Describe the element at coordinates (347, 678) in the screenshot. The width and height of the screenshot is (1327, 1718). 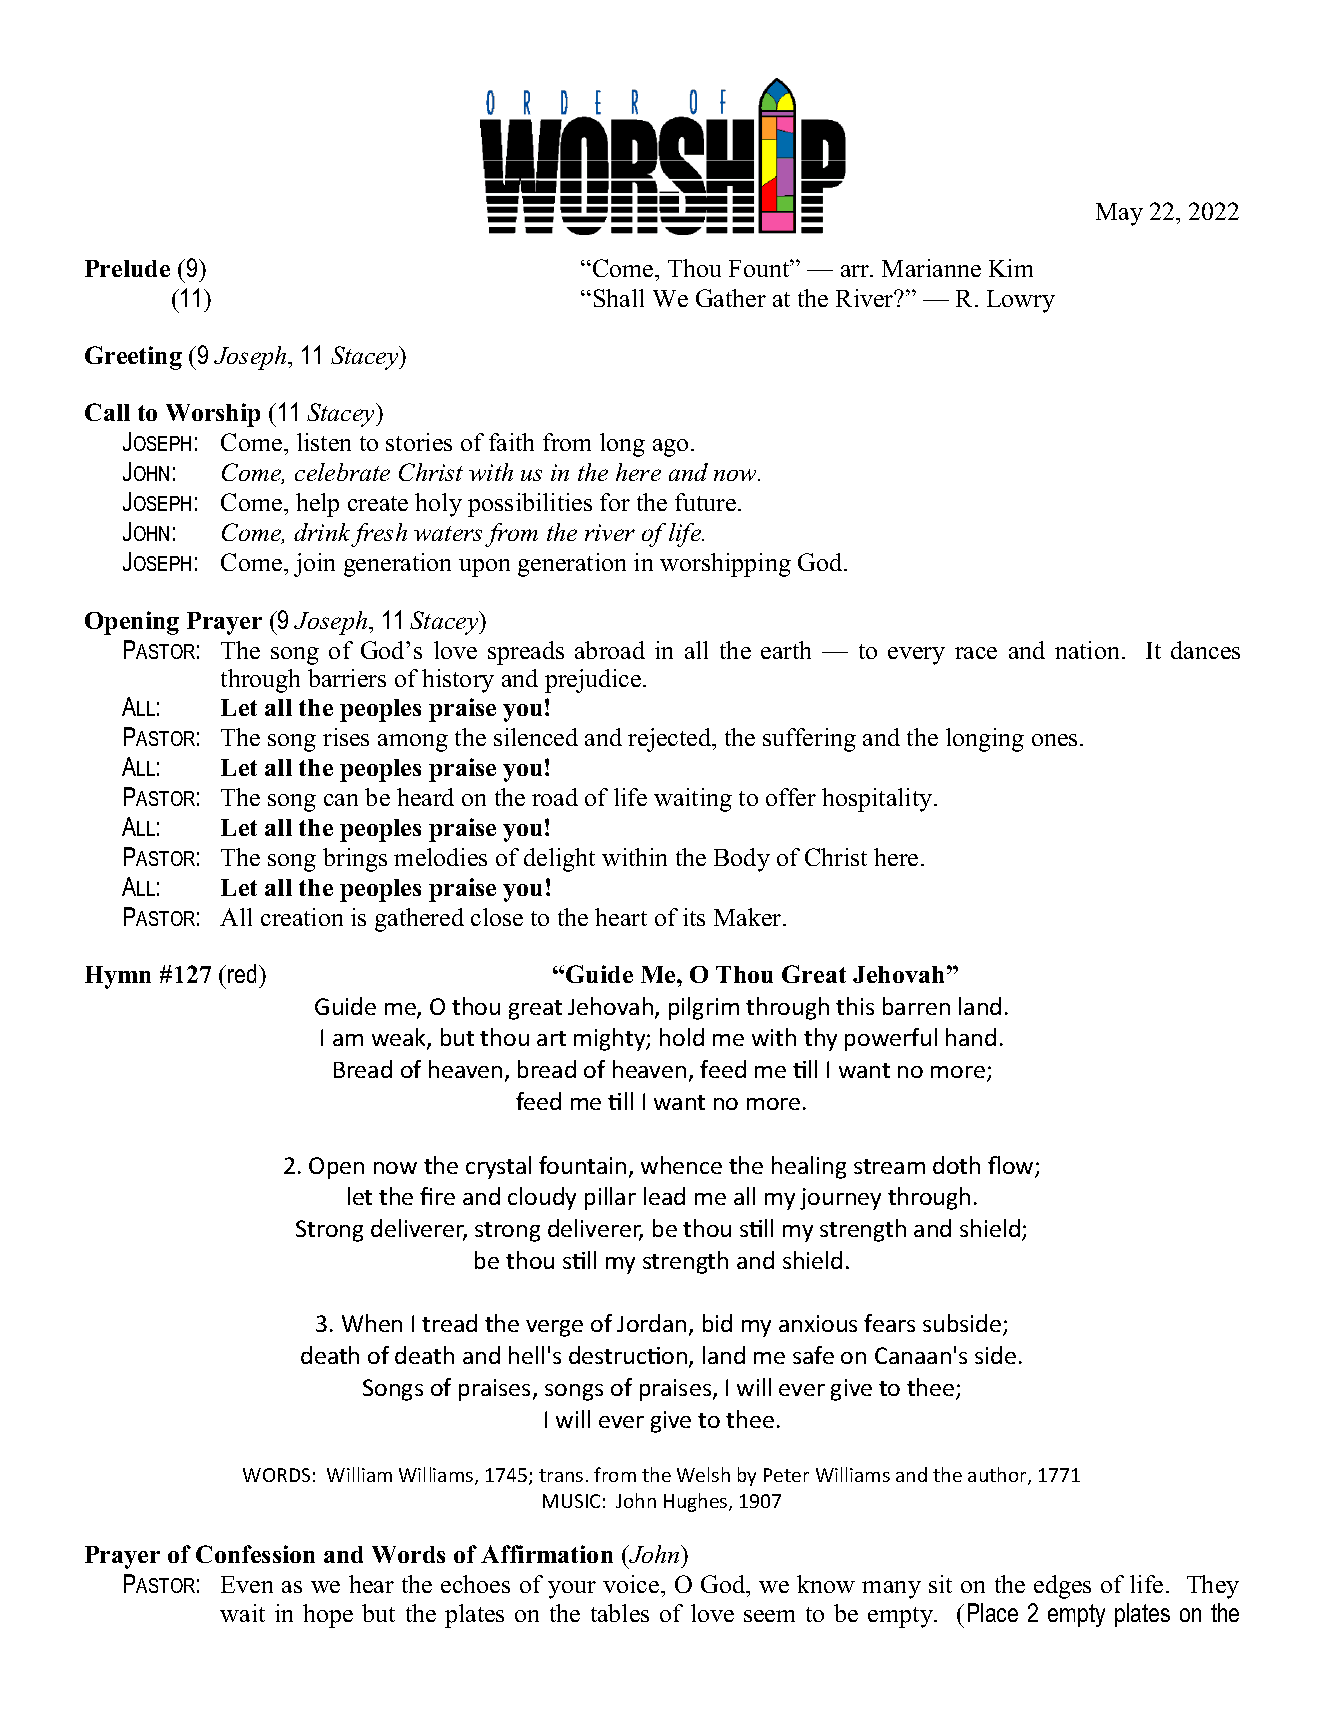
I see `barriers` at that location.
